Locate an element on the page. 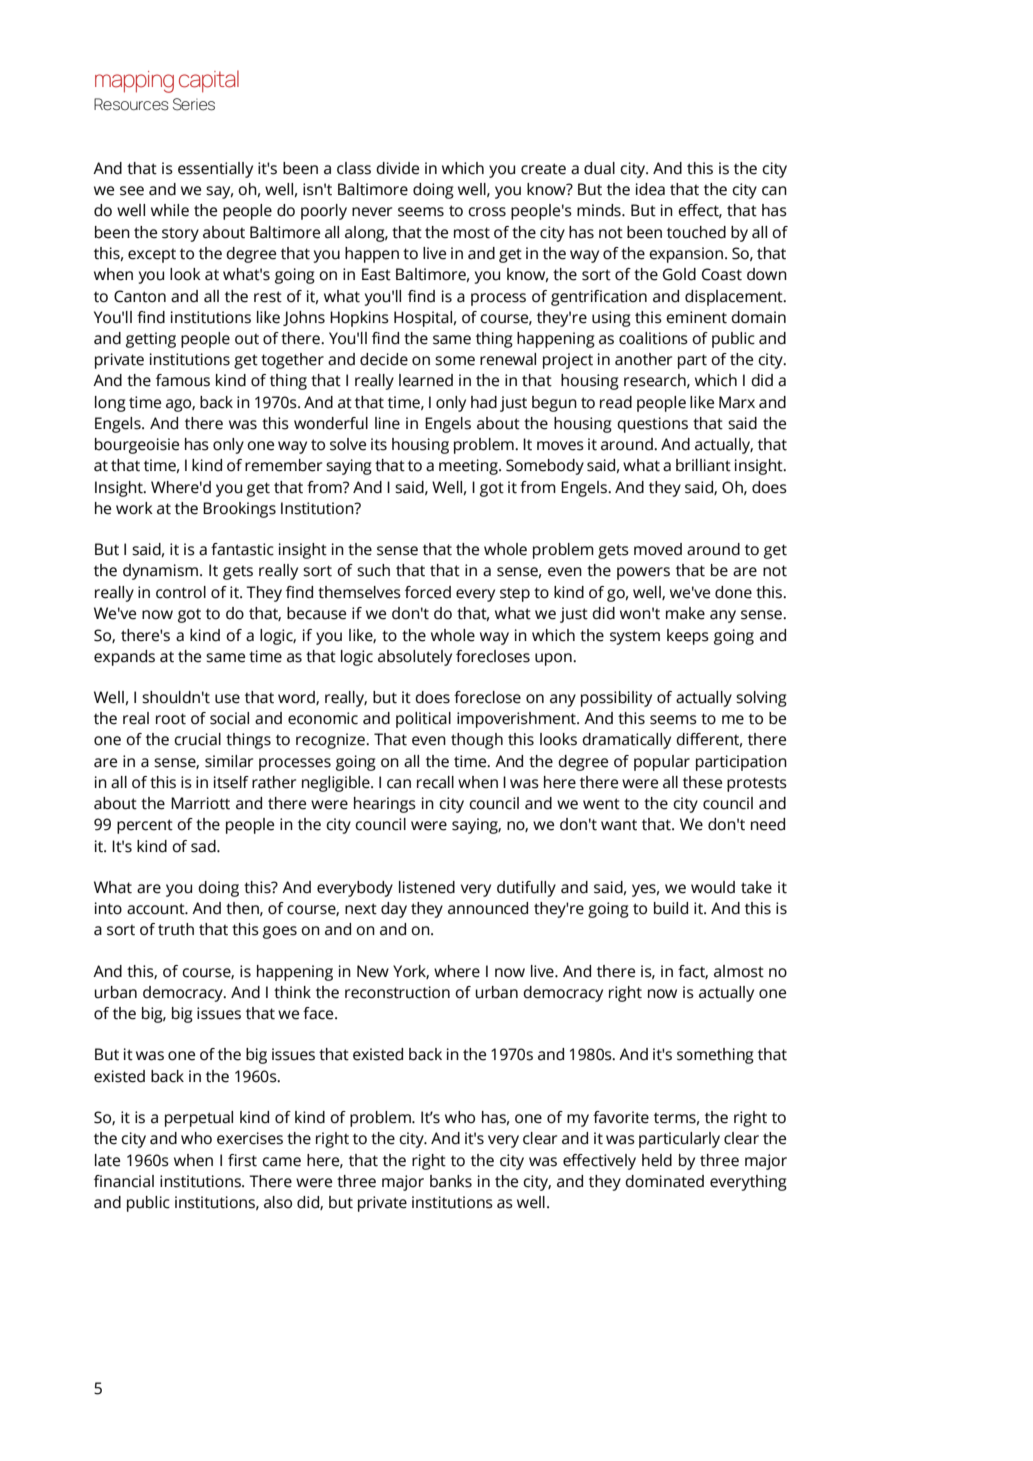  meeting is located at coordinates (469, 467).
